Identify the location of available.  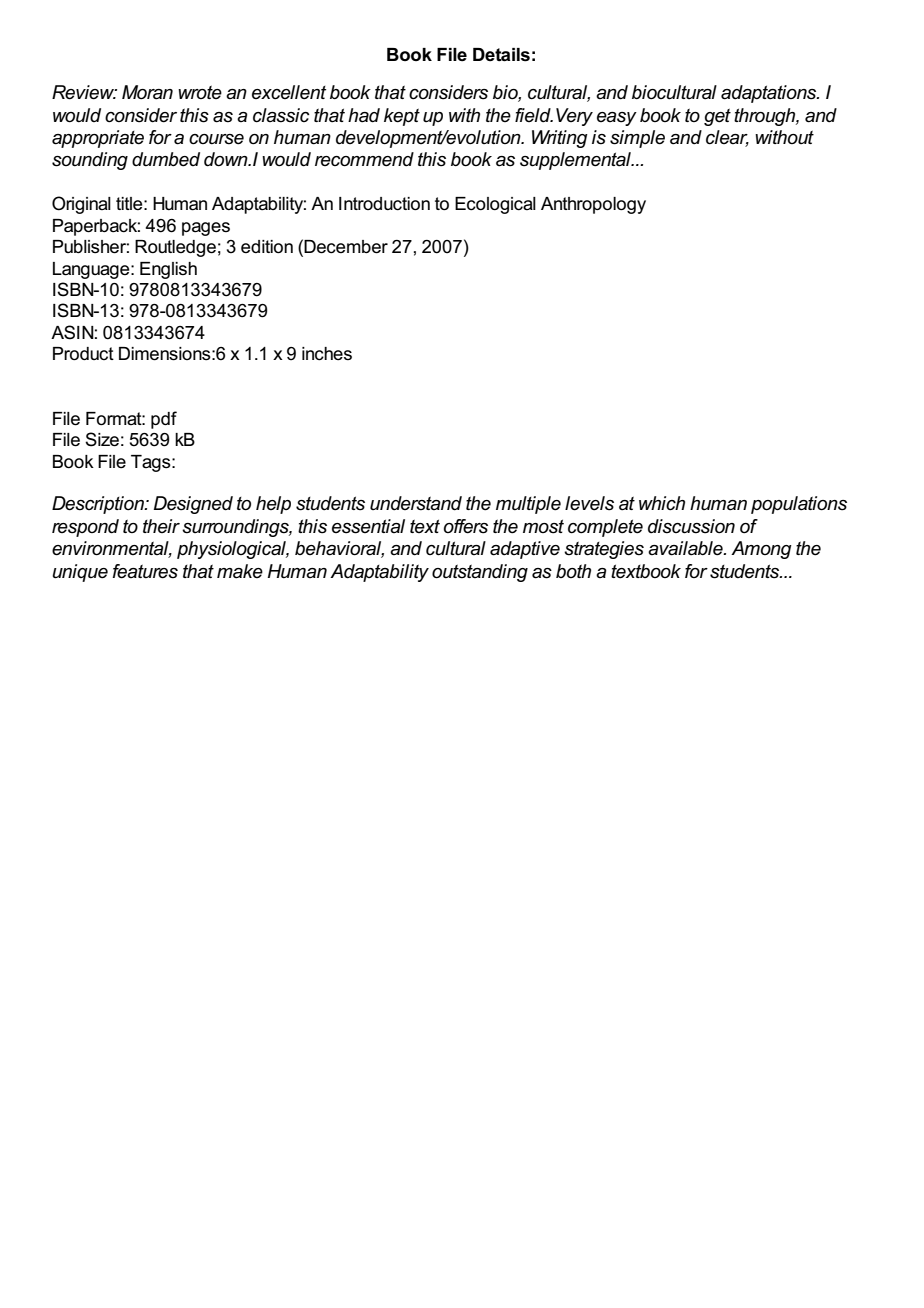
(686, 548).
